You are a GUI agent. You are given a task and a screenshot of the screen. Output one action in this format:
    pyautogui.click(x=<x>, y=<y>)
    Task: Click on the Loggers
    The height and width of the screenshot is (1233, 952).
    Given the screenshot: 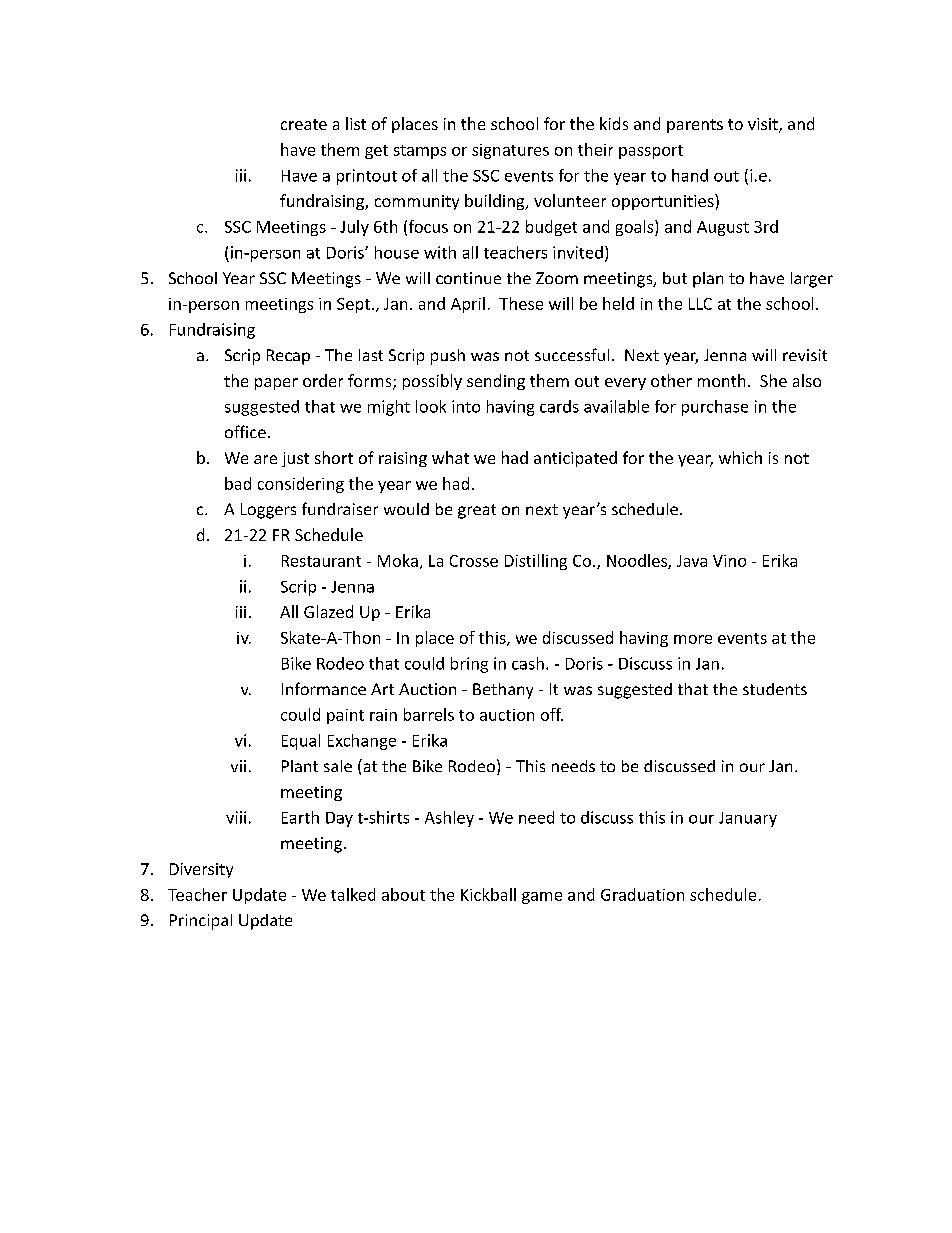 What is the action you would take?
    pyautogui.click(x=268, y=511)
